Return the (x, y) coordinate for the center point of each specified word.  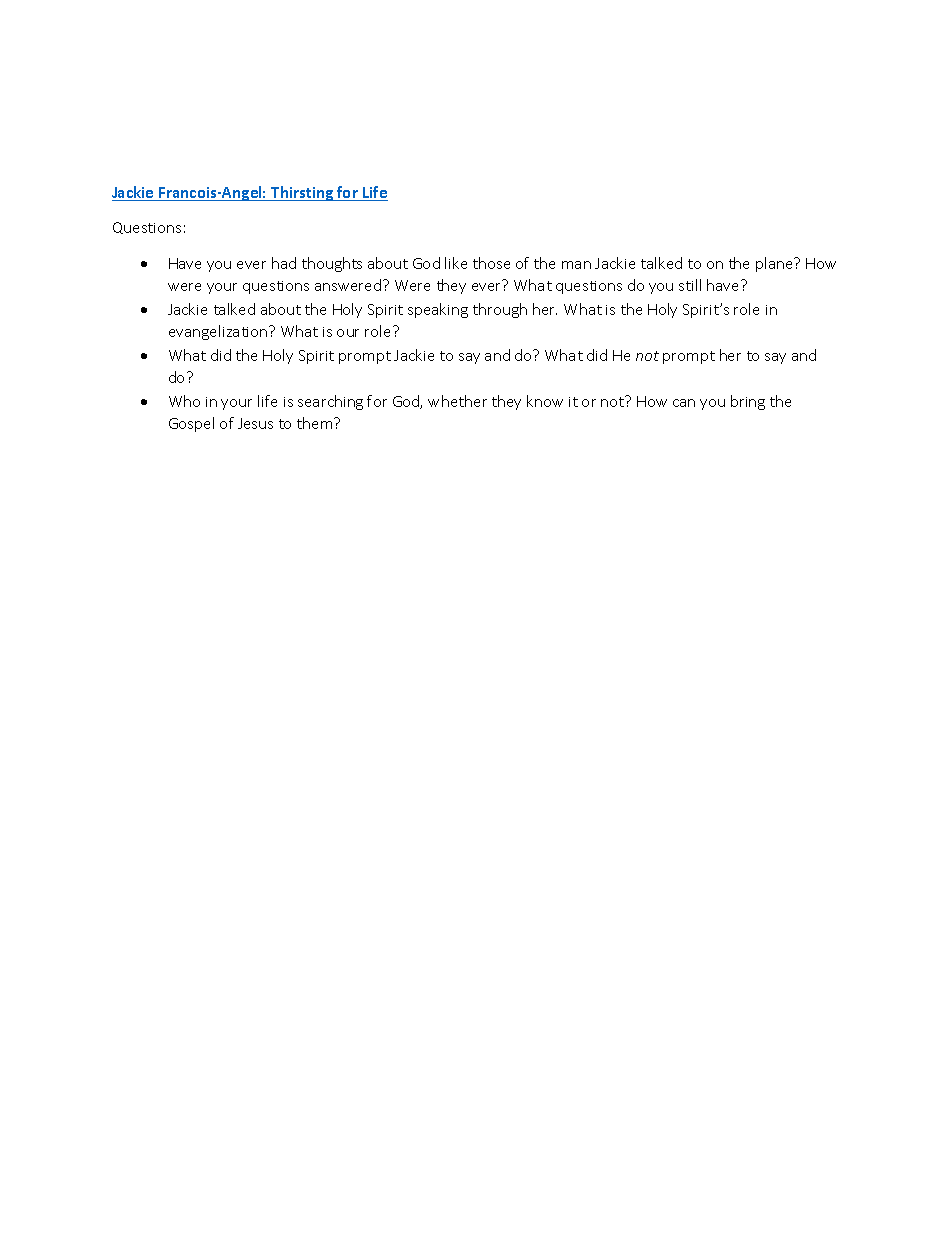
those (491, 263)
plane (776, 264)
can (684, 403)
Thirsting (302, 193)
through (500, 310)
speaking (438, 310)
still (690, 285)
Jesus (255, 423)
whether (457, 401)
